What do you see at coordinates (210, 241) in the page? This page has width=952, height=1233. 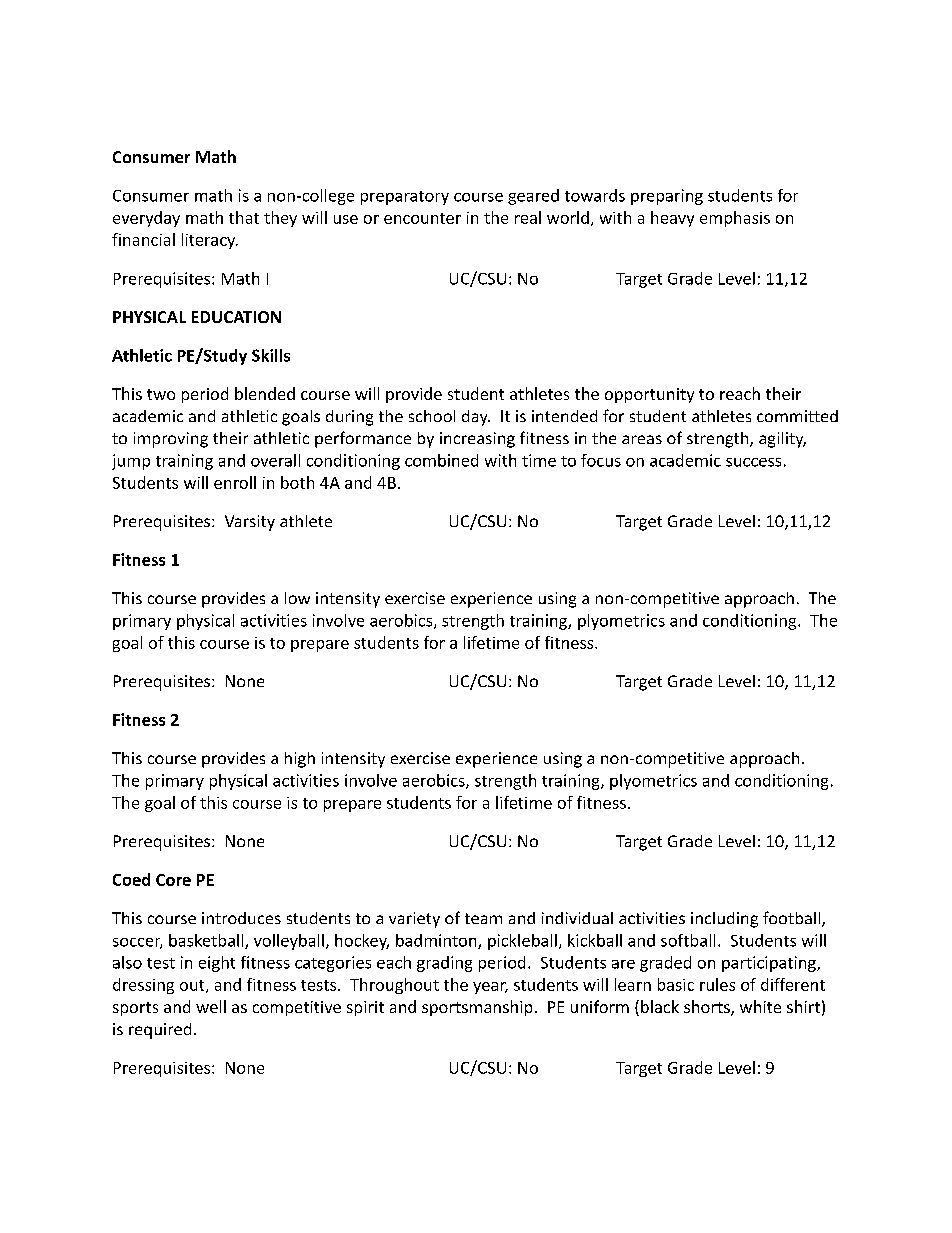 I see `literacy` at bounding box center [210, 241].
